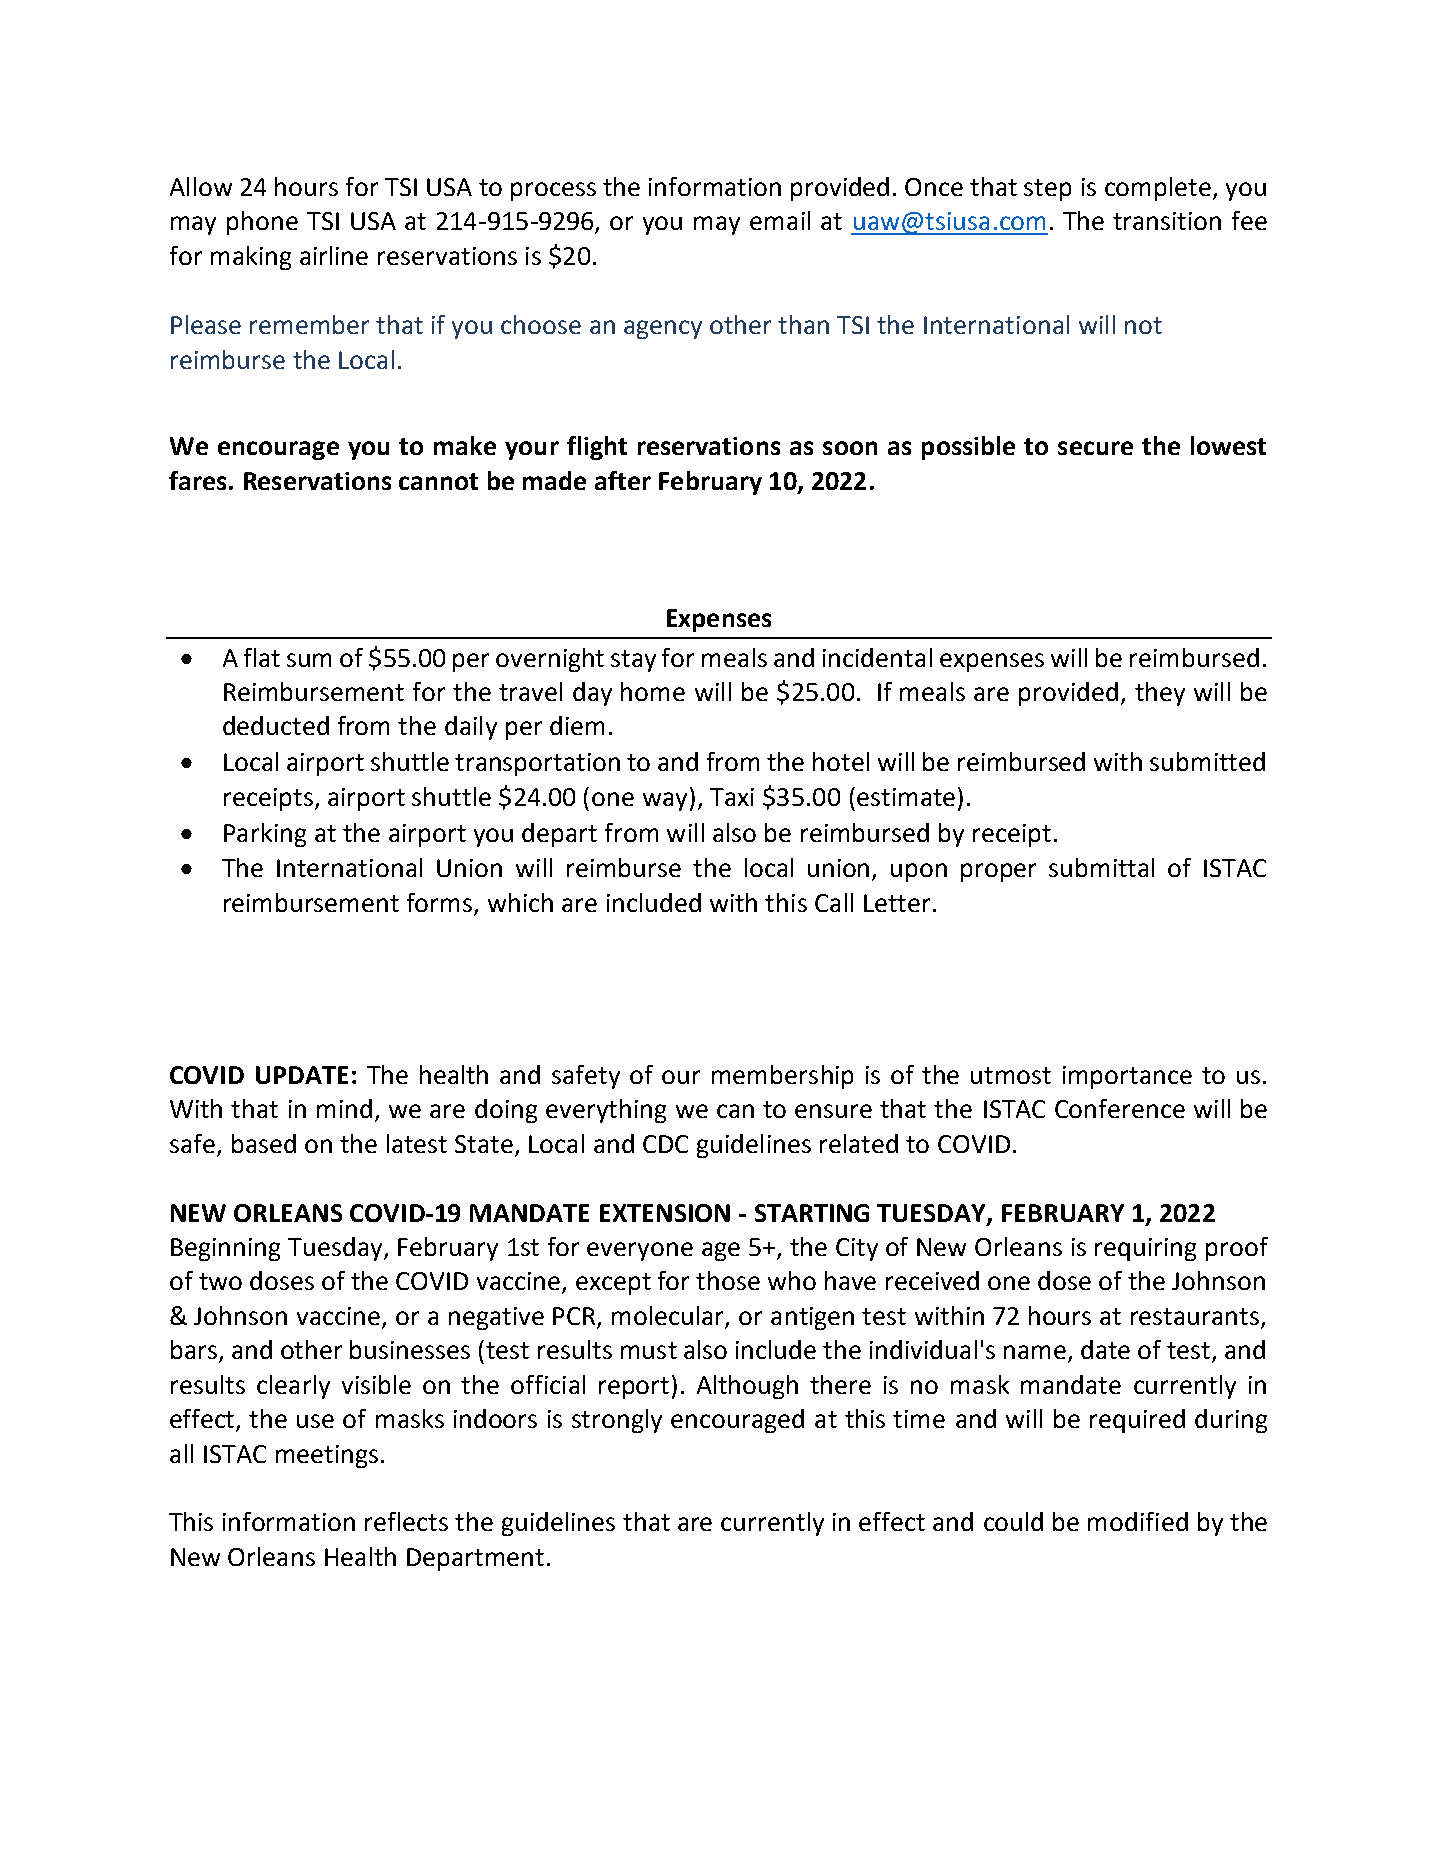 The width and height of the screenshot is (1437, 1860). What do you see at coordinates (1101, 867) in the screenshot?
I see `submittal` at bounding box center [1101, 867].
